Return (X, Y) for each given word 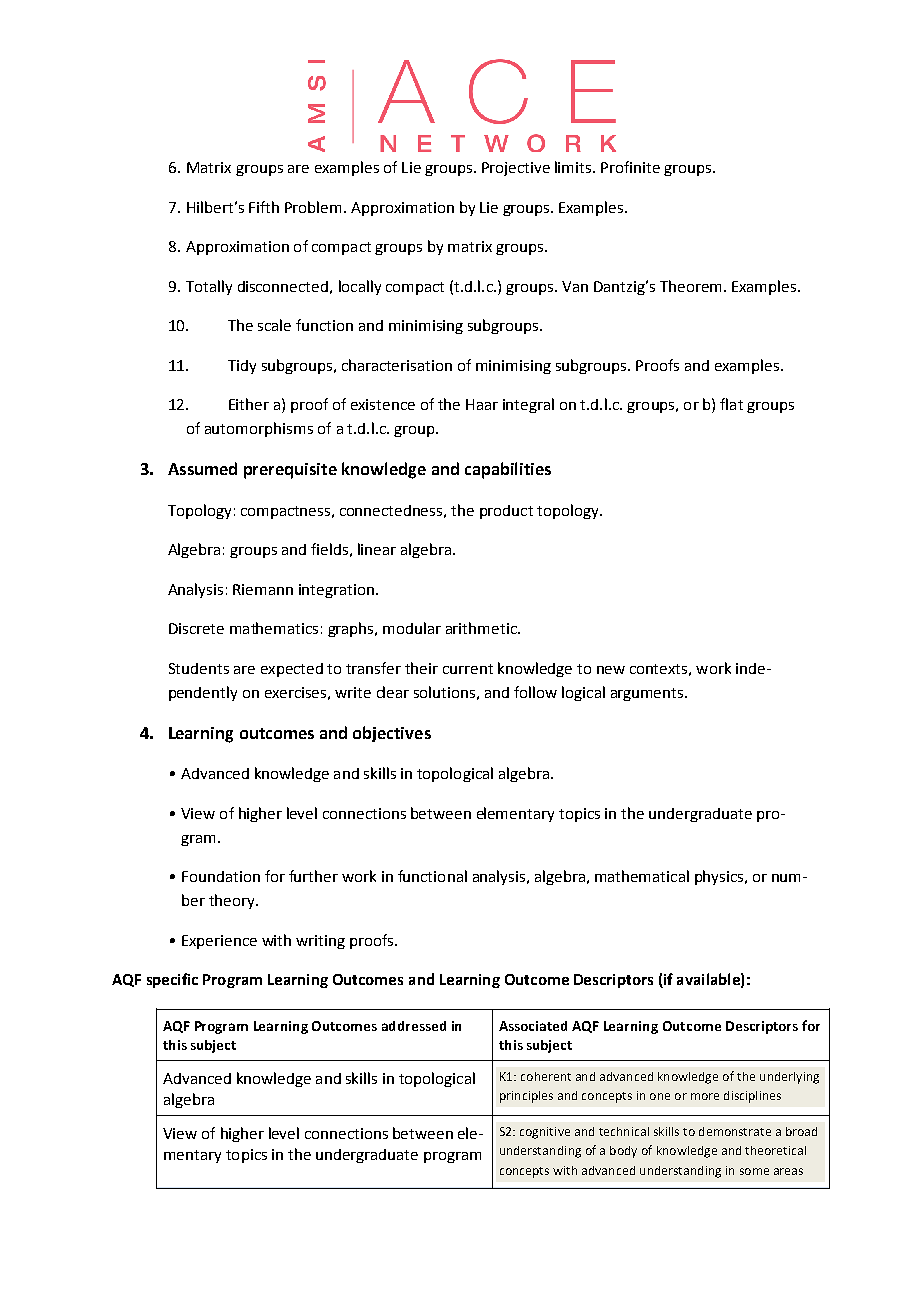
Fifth (264, 207)
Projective (516, 169)
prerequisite (290, 471)
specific (172, 980)
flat (731, 404)
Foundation (221, 876)
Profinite (630, 167)
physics (720, 877)
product (506, 512)
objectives (392, 734)
